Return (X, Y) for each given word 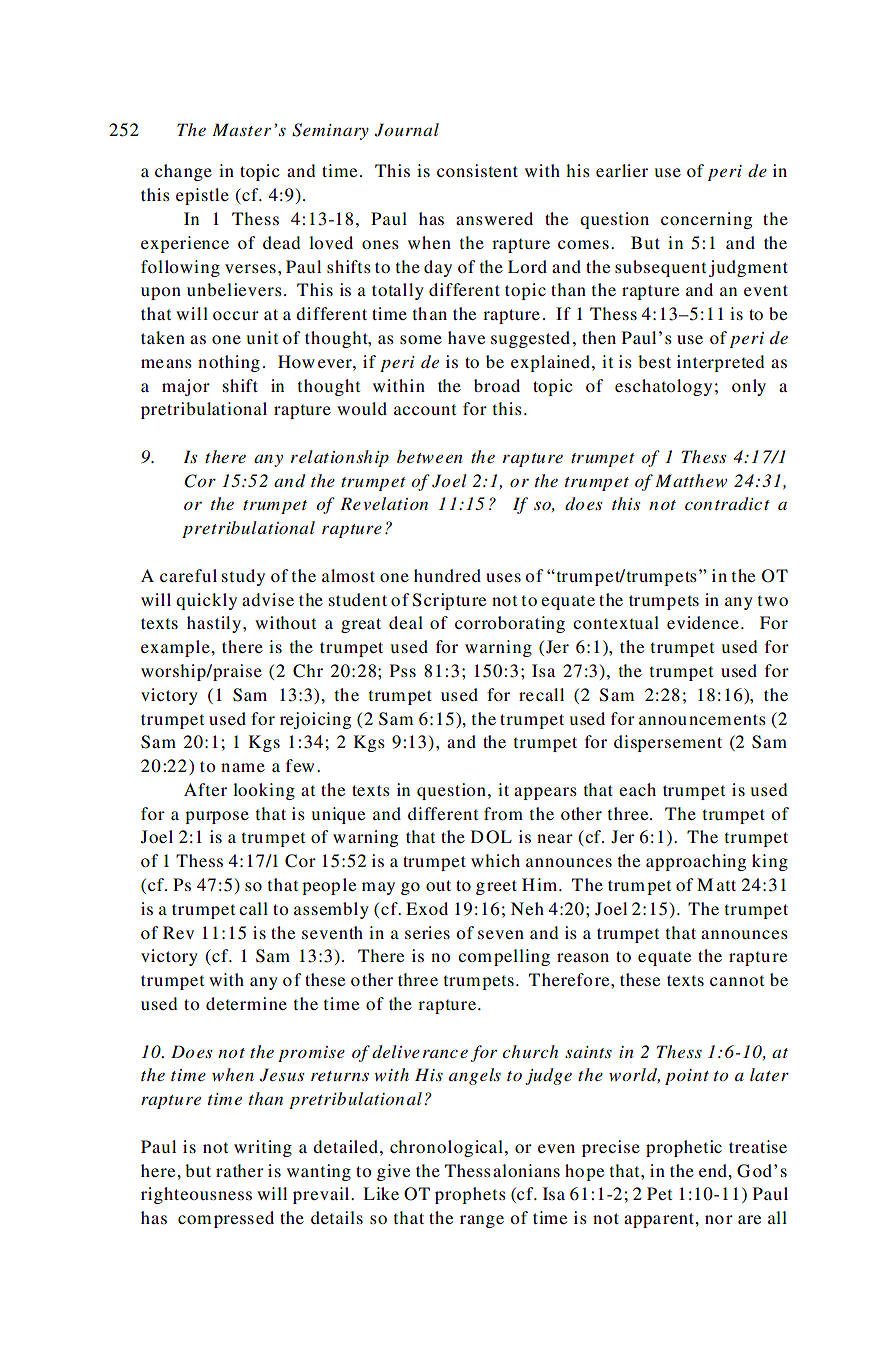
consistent (477, 170)
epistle (202, 196)
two (773, 600)
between (430, 456)
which (495, 860)
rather (240, 1170)
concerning (706, 220)
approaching (696, 862)
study (243, 577)
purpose (217, 817)
